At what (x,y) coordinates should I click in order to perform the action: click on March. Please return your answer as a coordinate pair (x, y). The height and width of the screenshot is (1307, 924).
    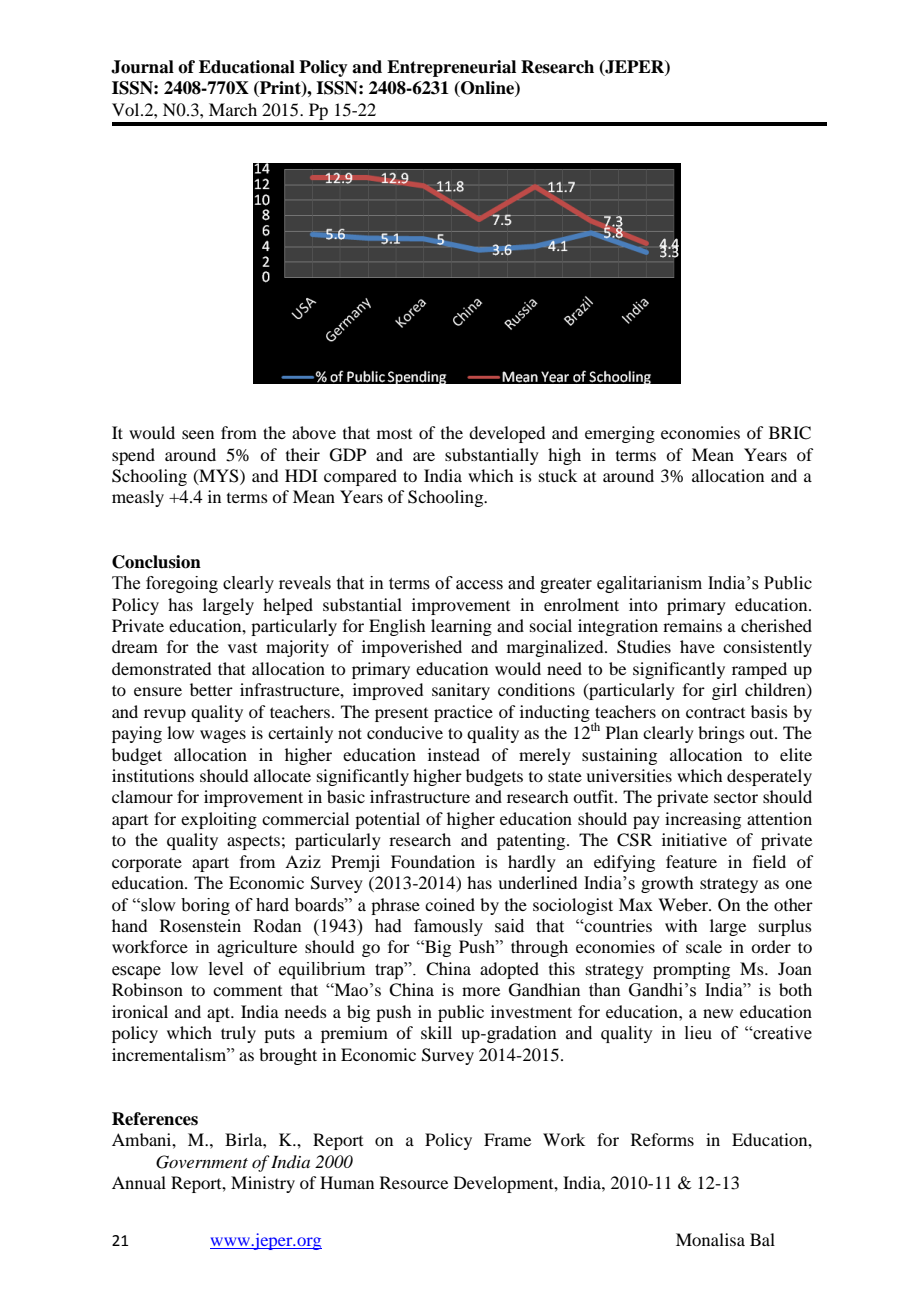
    Looking at the image, I should click on (233, 109).
